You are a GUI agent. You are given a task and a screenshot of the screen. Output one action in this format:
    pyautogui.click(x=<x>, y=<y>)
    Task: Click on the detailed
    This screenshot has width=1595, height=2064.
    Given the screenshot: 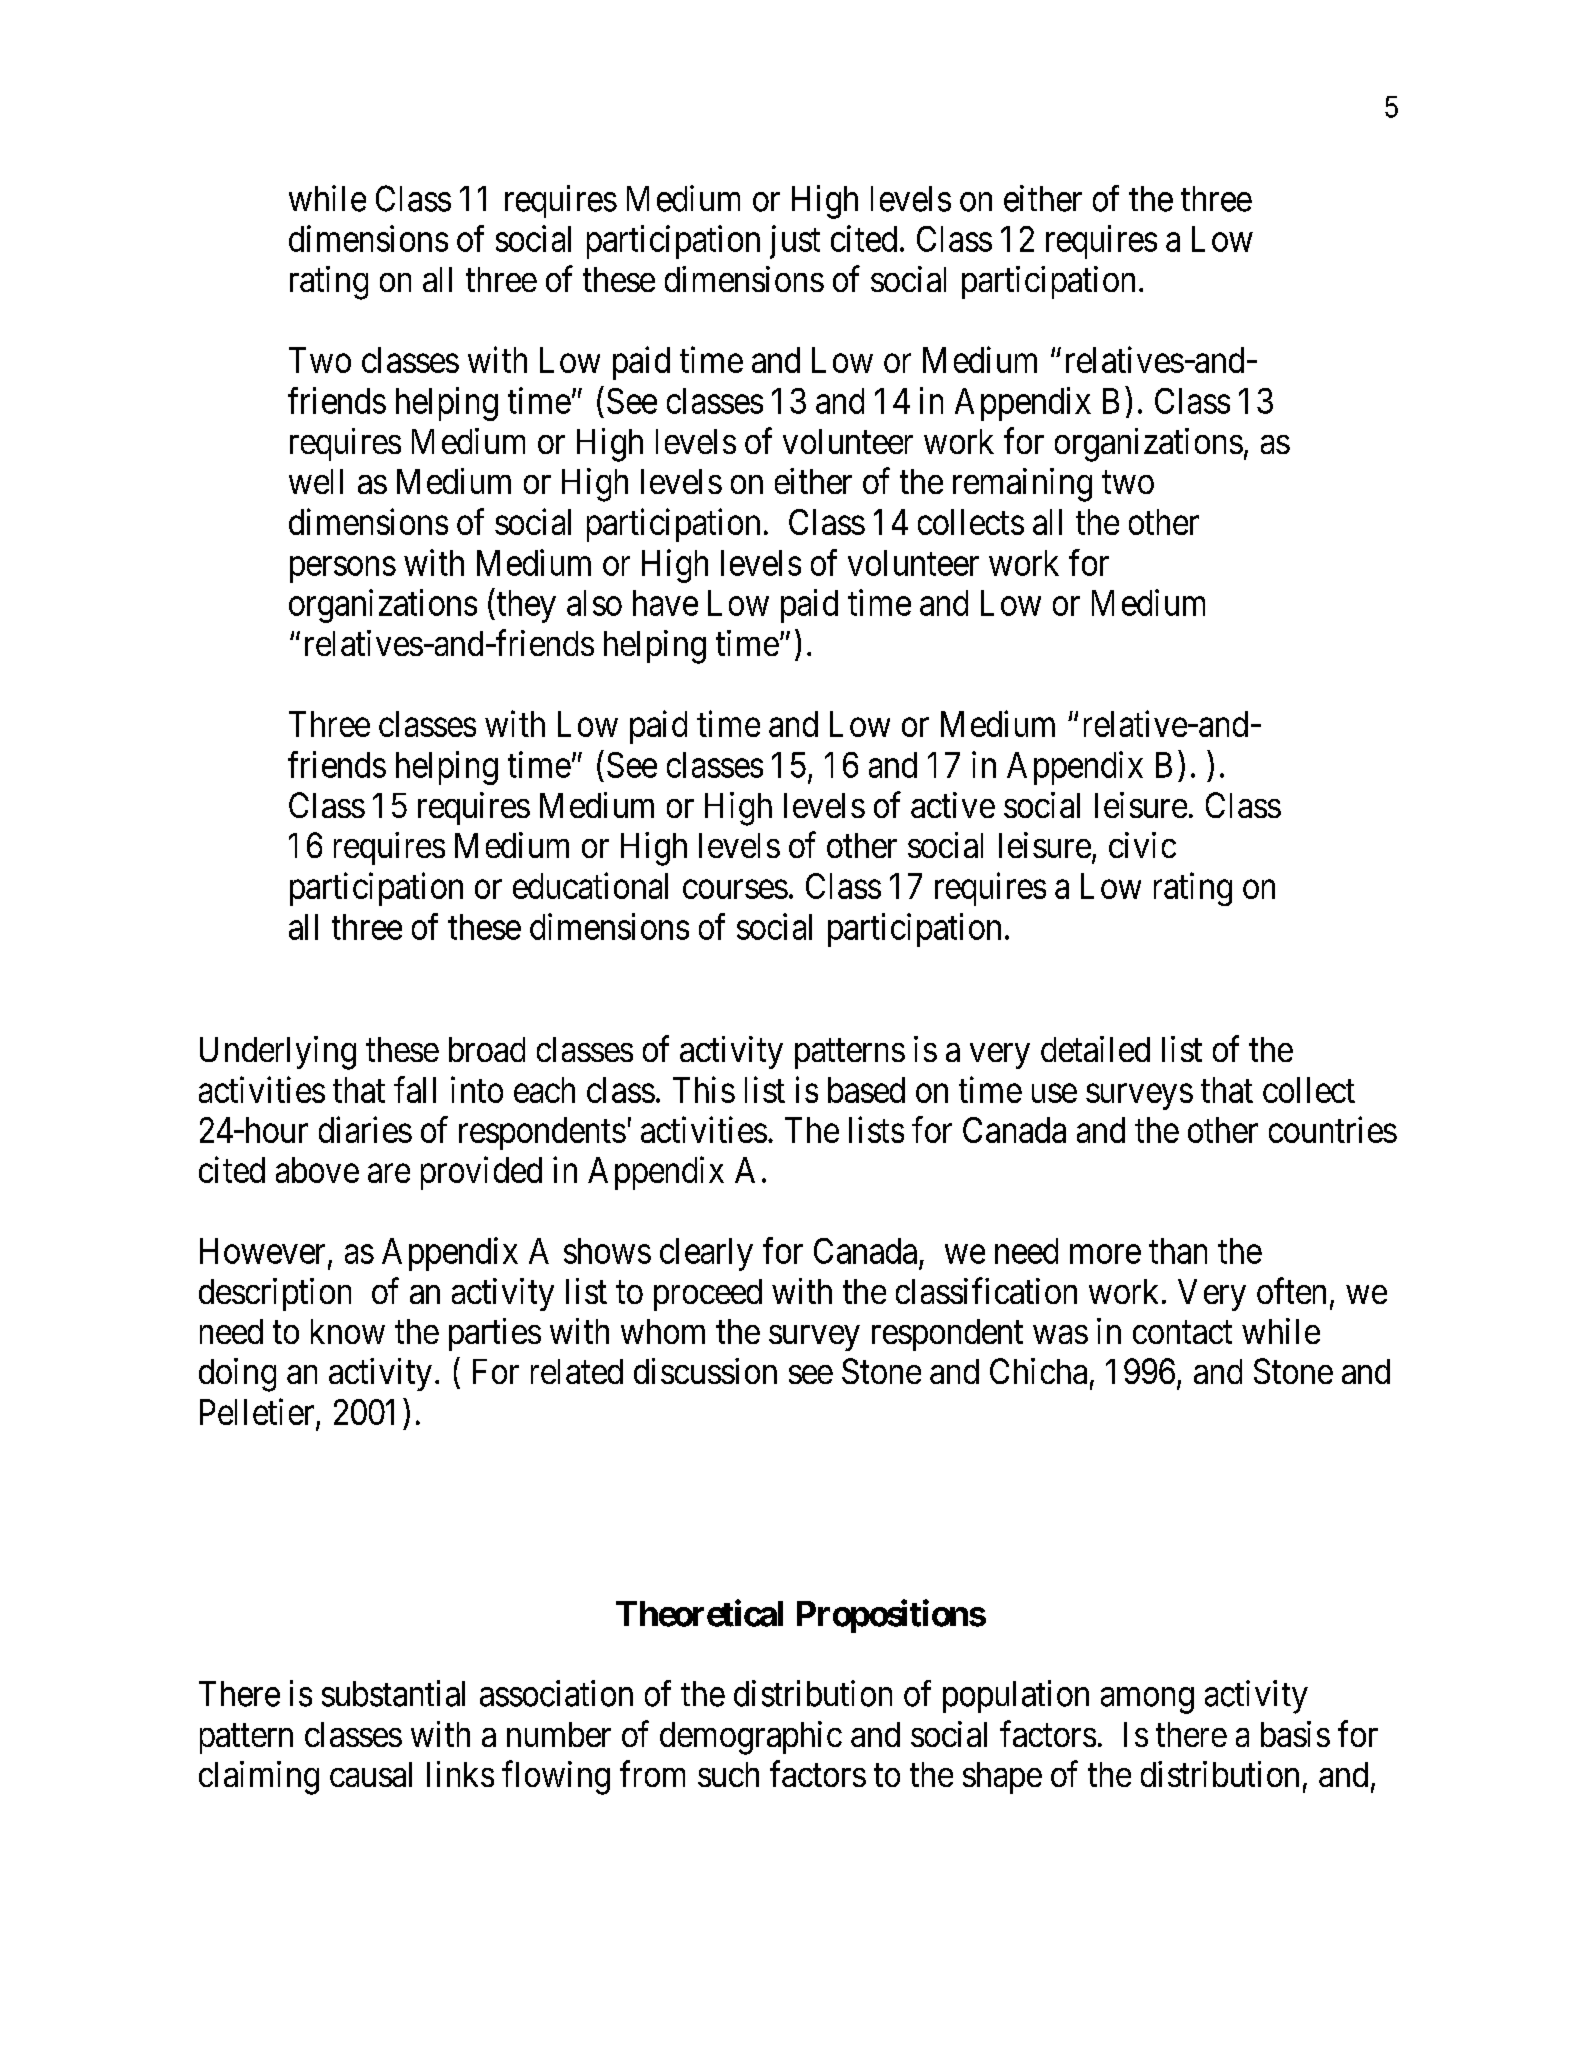 What is the action you would take?
    pyautogui.click(x=1095, y=1049)
